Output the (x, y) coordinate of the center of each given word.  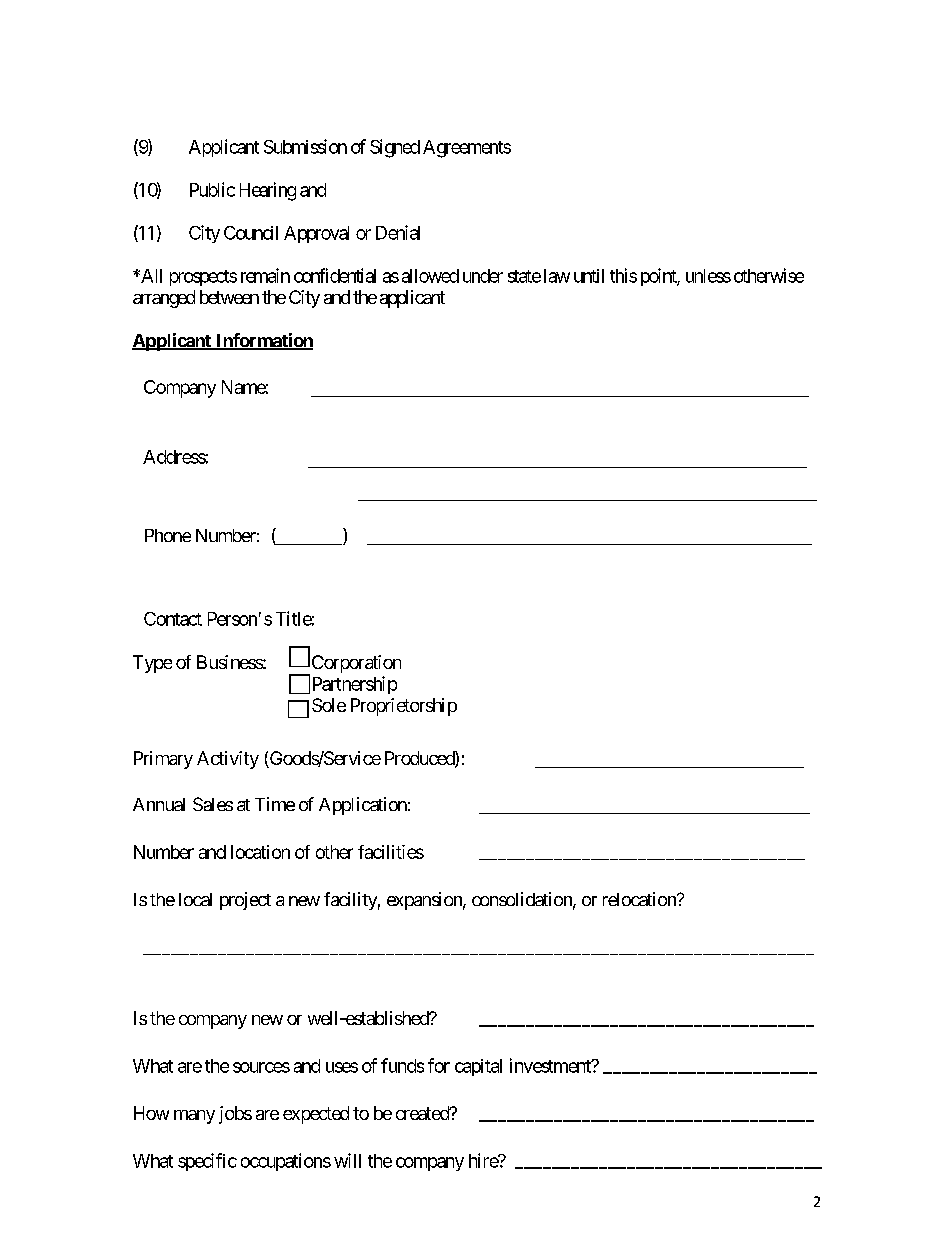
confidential (335, 275)
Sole (329, 705)
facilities (391, 852)
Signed (395, 148)
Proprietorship (404, 707)
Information (263, 341)
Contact (173, 619)
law (557, 276)
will (347, 1160)
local (195, 899)
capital (478, 1067)
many (194, 1117)
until (589, 276)
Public (212, 189)
